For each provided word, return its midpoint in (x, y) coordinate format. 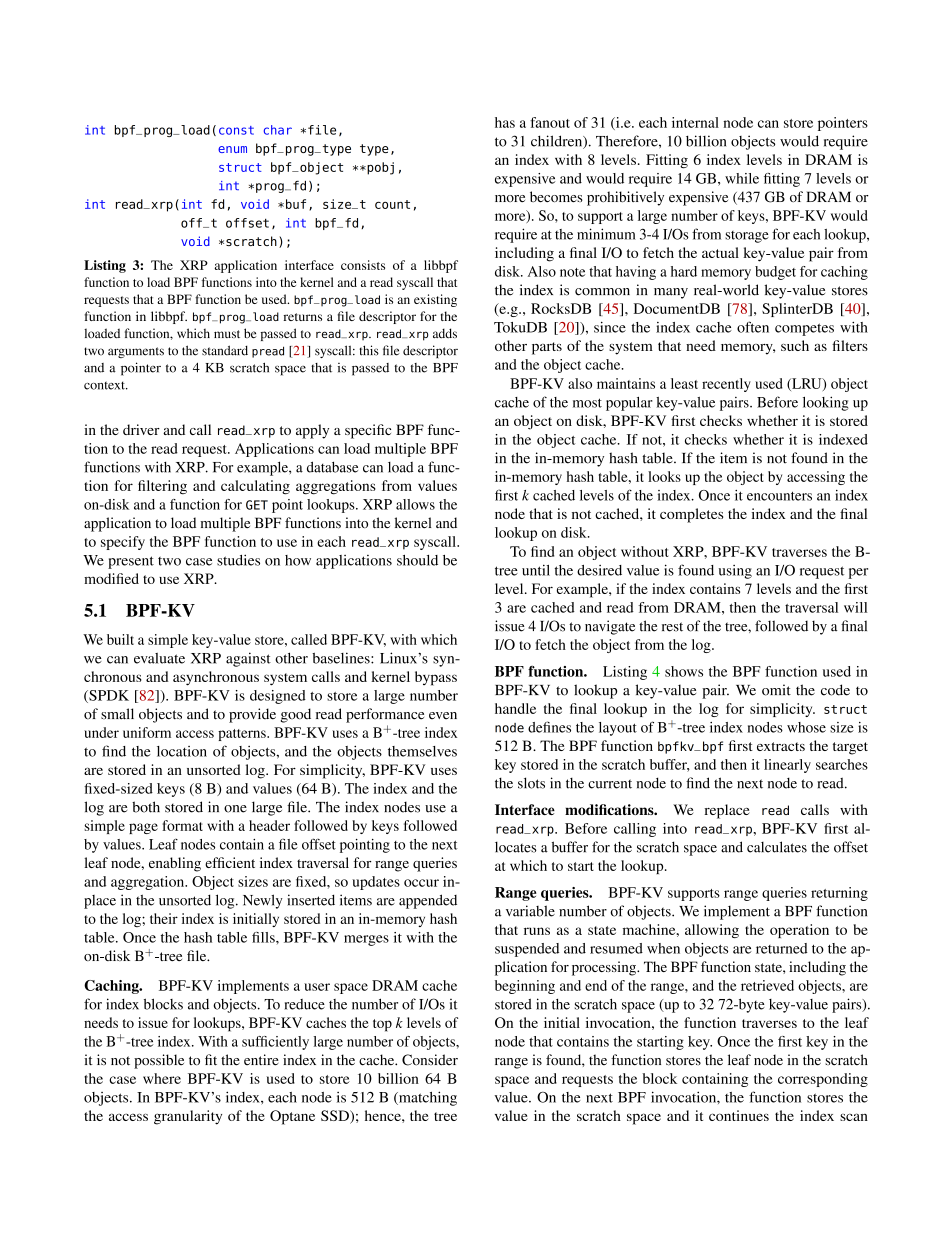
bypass (436, 678)
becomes (556, 197)
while (742, 178)
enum (232, 149)
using (735, 572)
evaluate (159, 658)
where (162, 1078)
